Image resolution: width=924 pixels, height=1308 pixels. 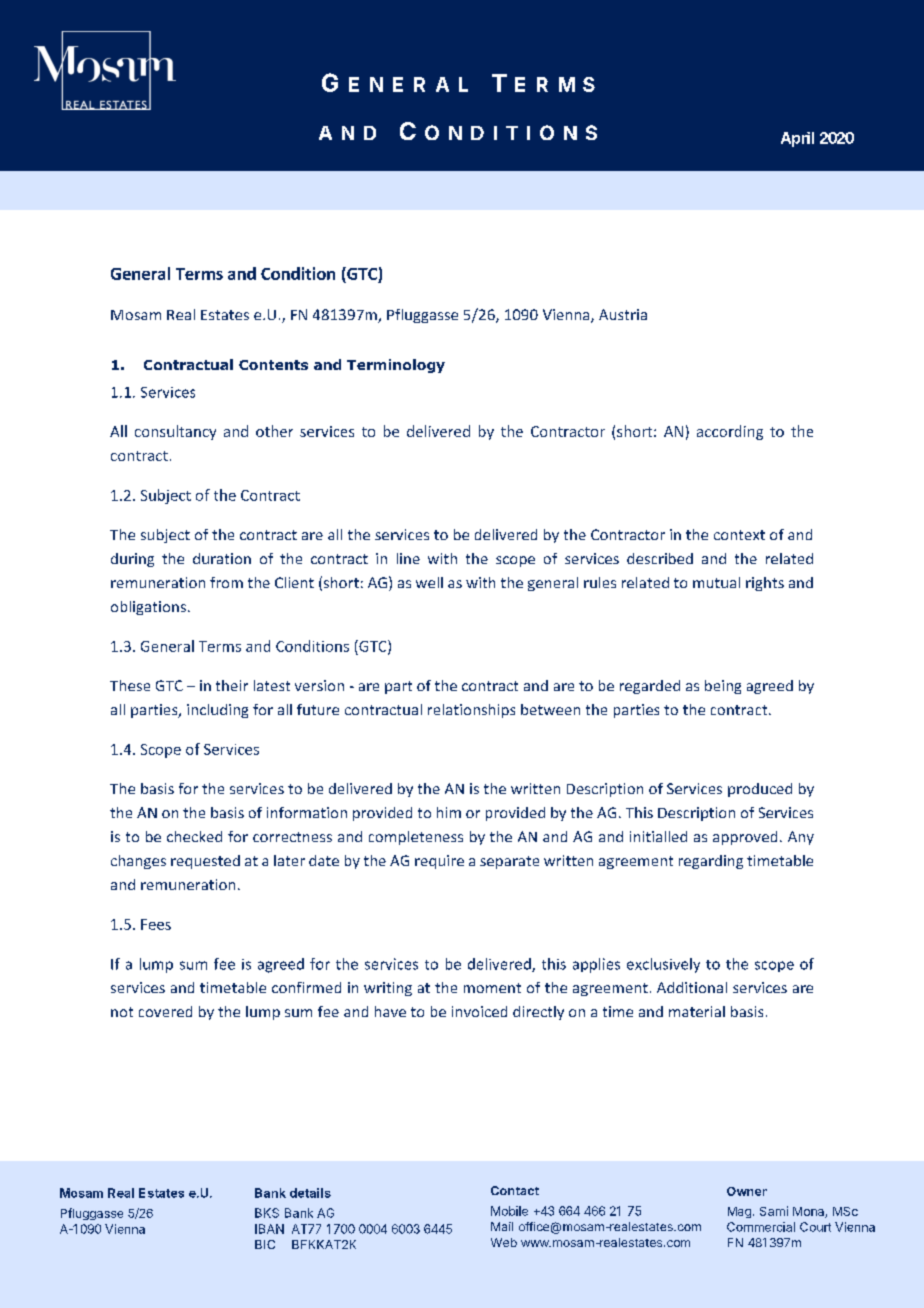 I want to click on Contents, so click(x=273, y=365).
